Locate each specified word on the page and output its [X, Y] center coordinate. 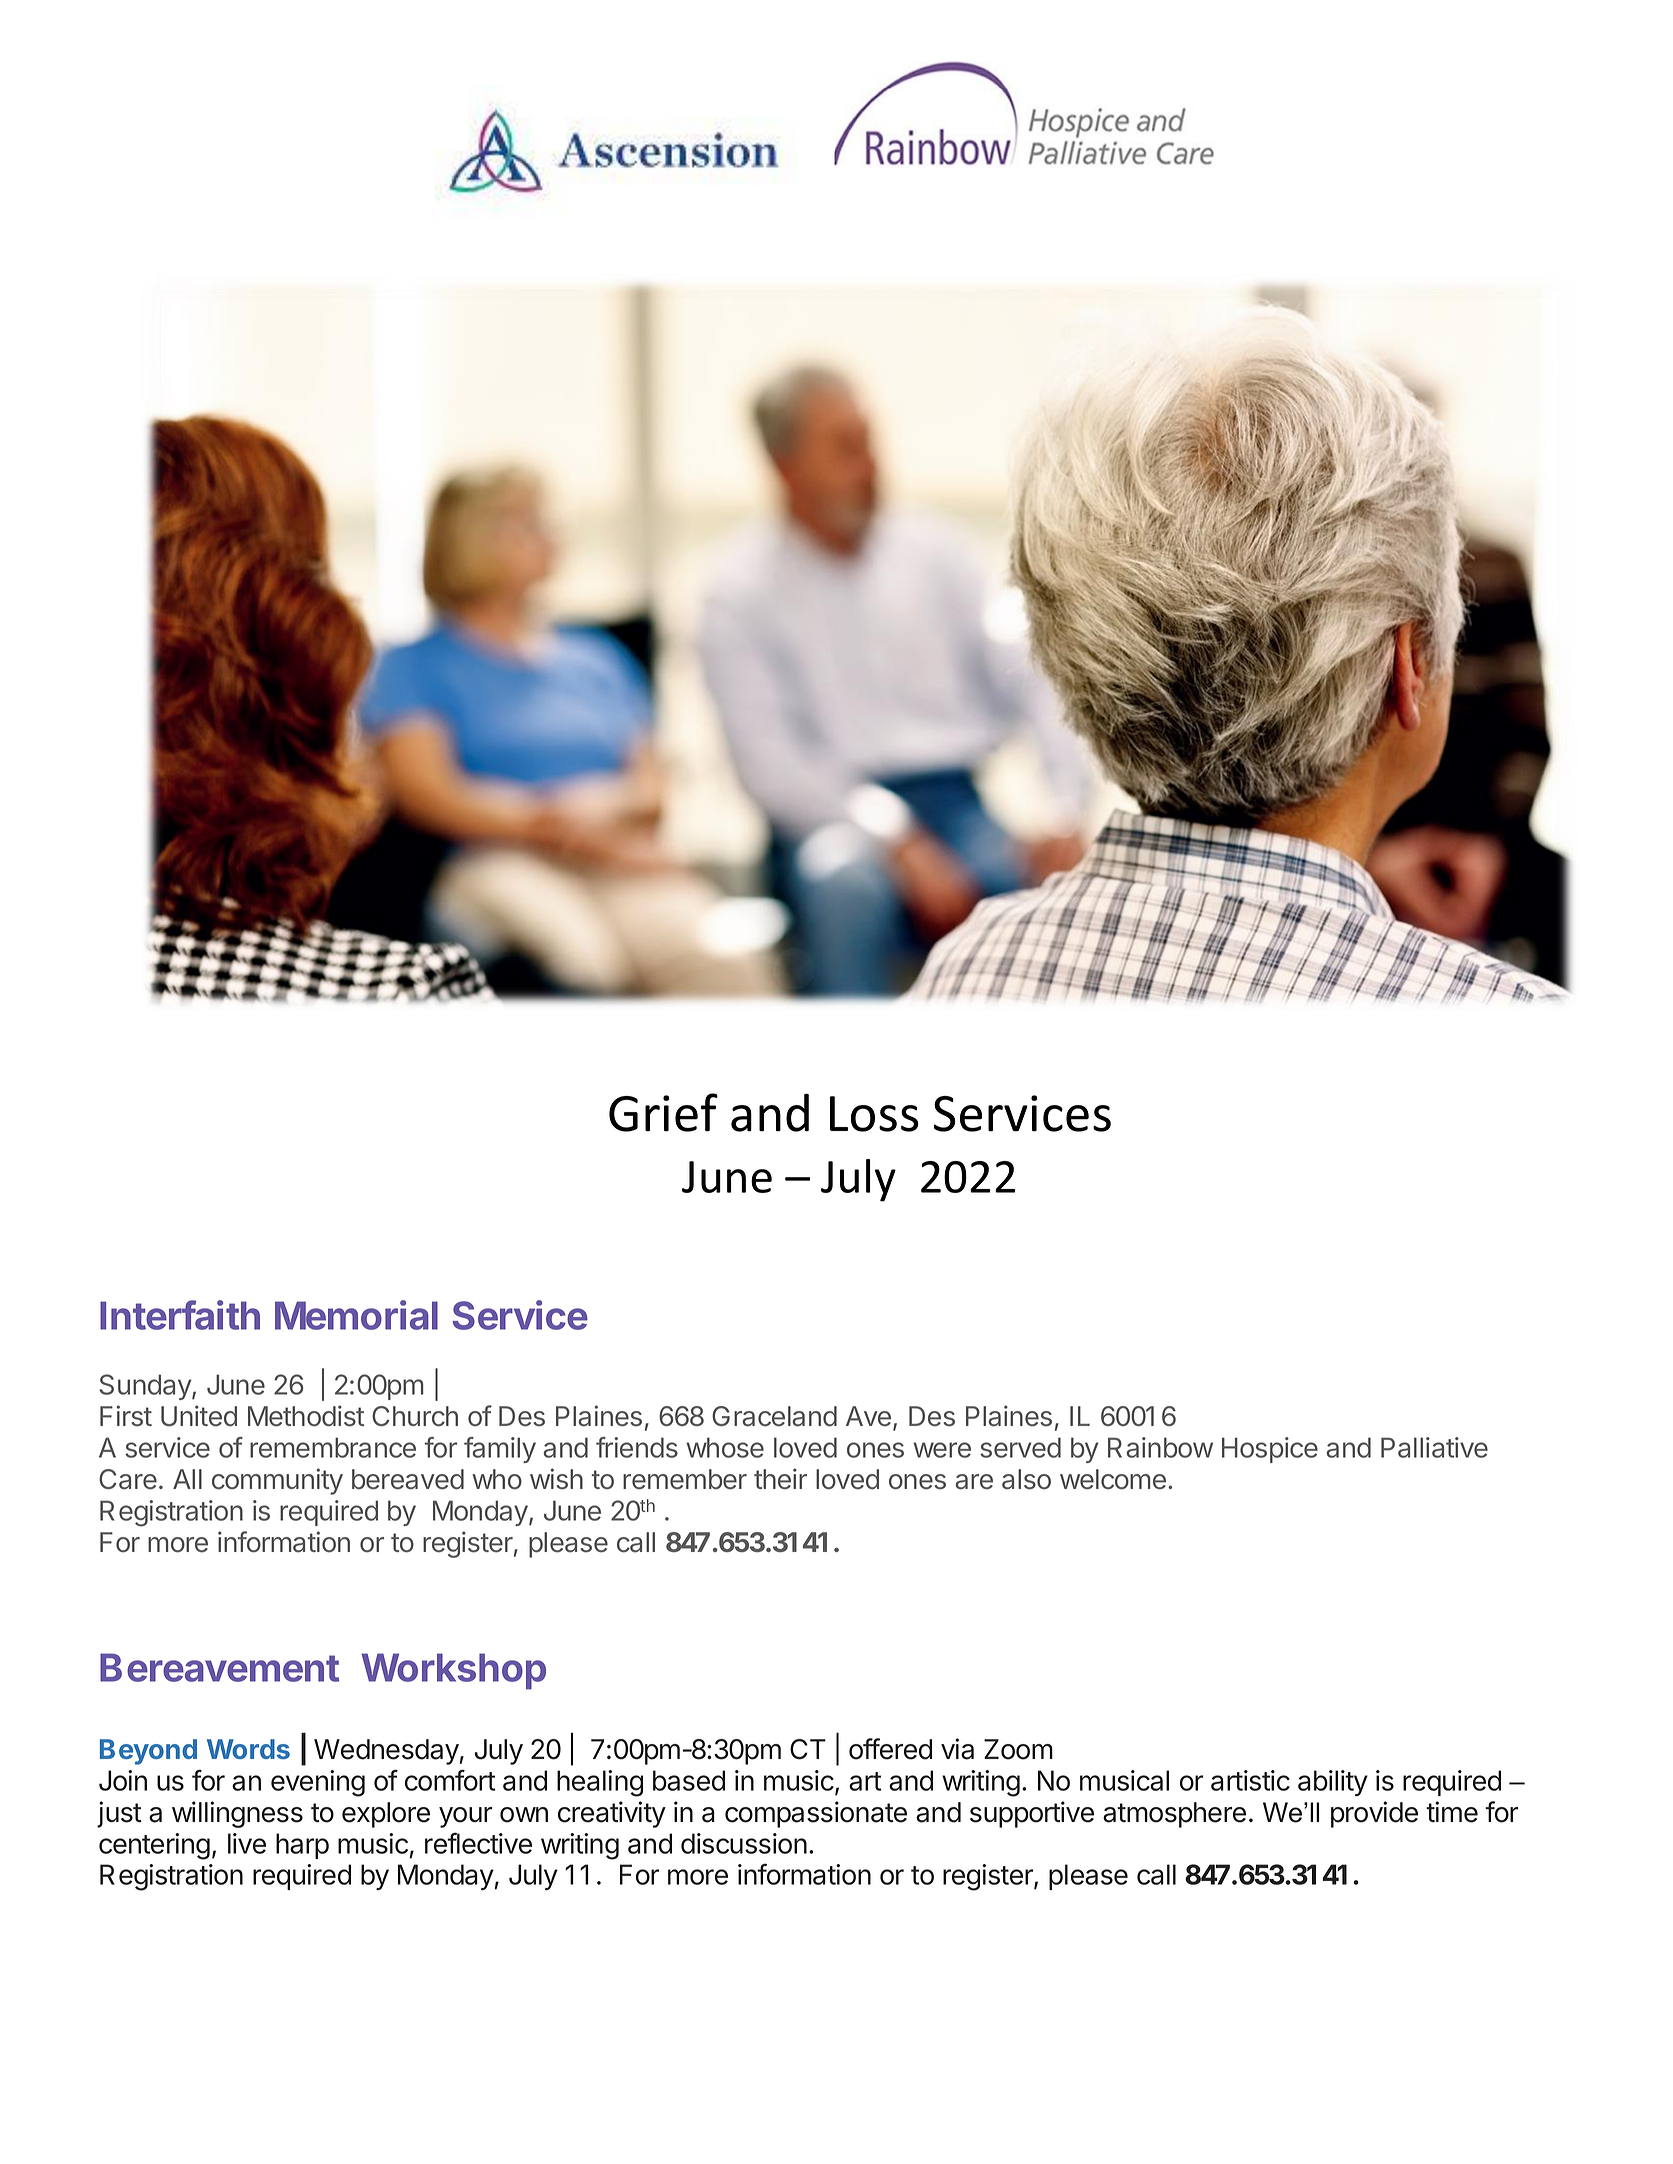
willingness [237, 1814]
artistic [1250, 1780]
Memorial [356, 1315]
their [780, 1479]
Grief [663, 1112]
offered [890, 1749]
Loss [874, 1114]
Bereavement [219, 1667]
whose [725, 1447]
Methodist [306, 1416]
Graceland [774, 1416]
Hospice [1270, 1450]
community [277, 1481]
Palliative [1434, 1447]
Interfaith [180, 1315]
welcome [1113, 1479]
